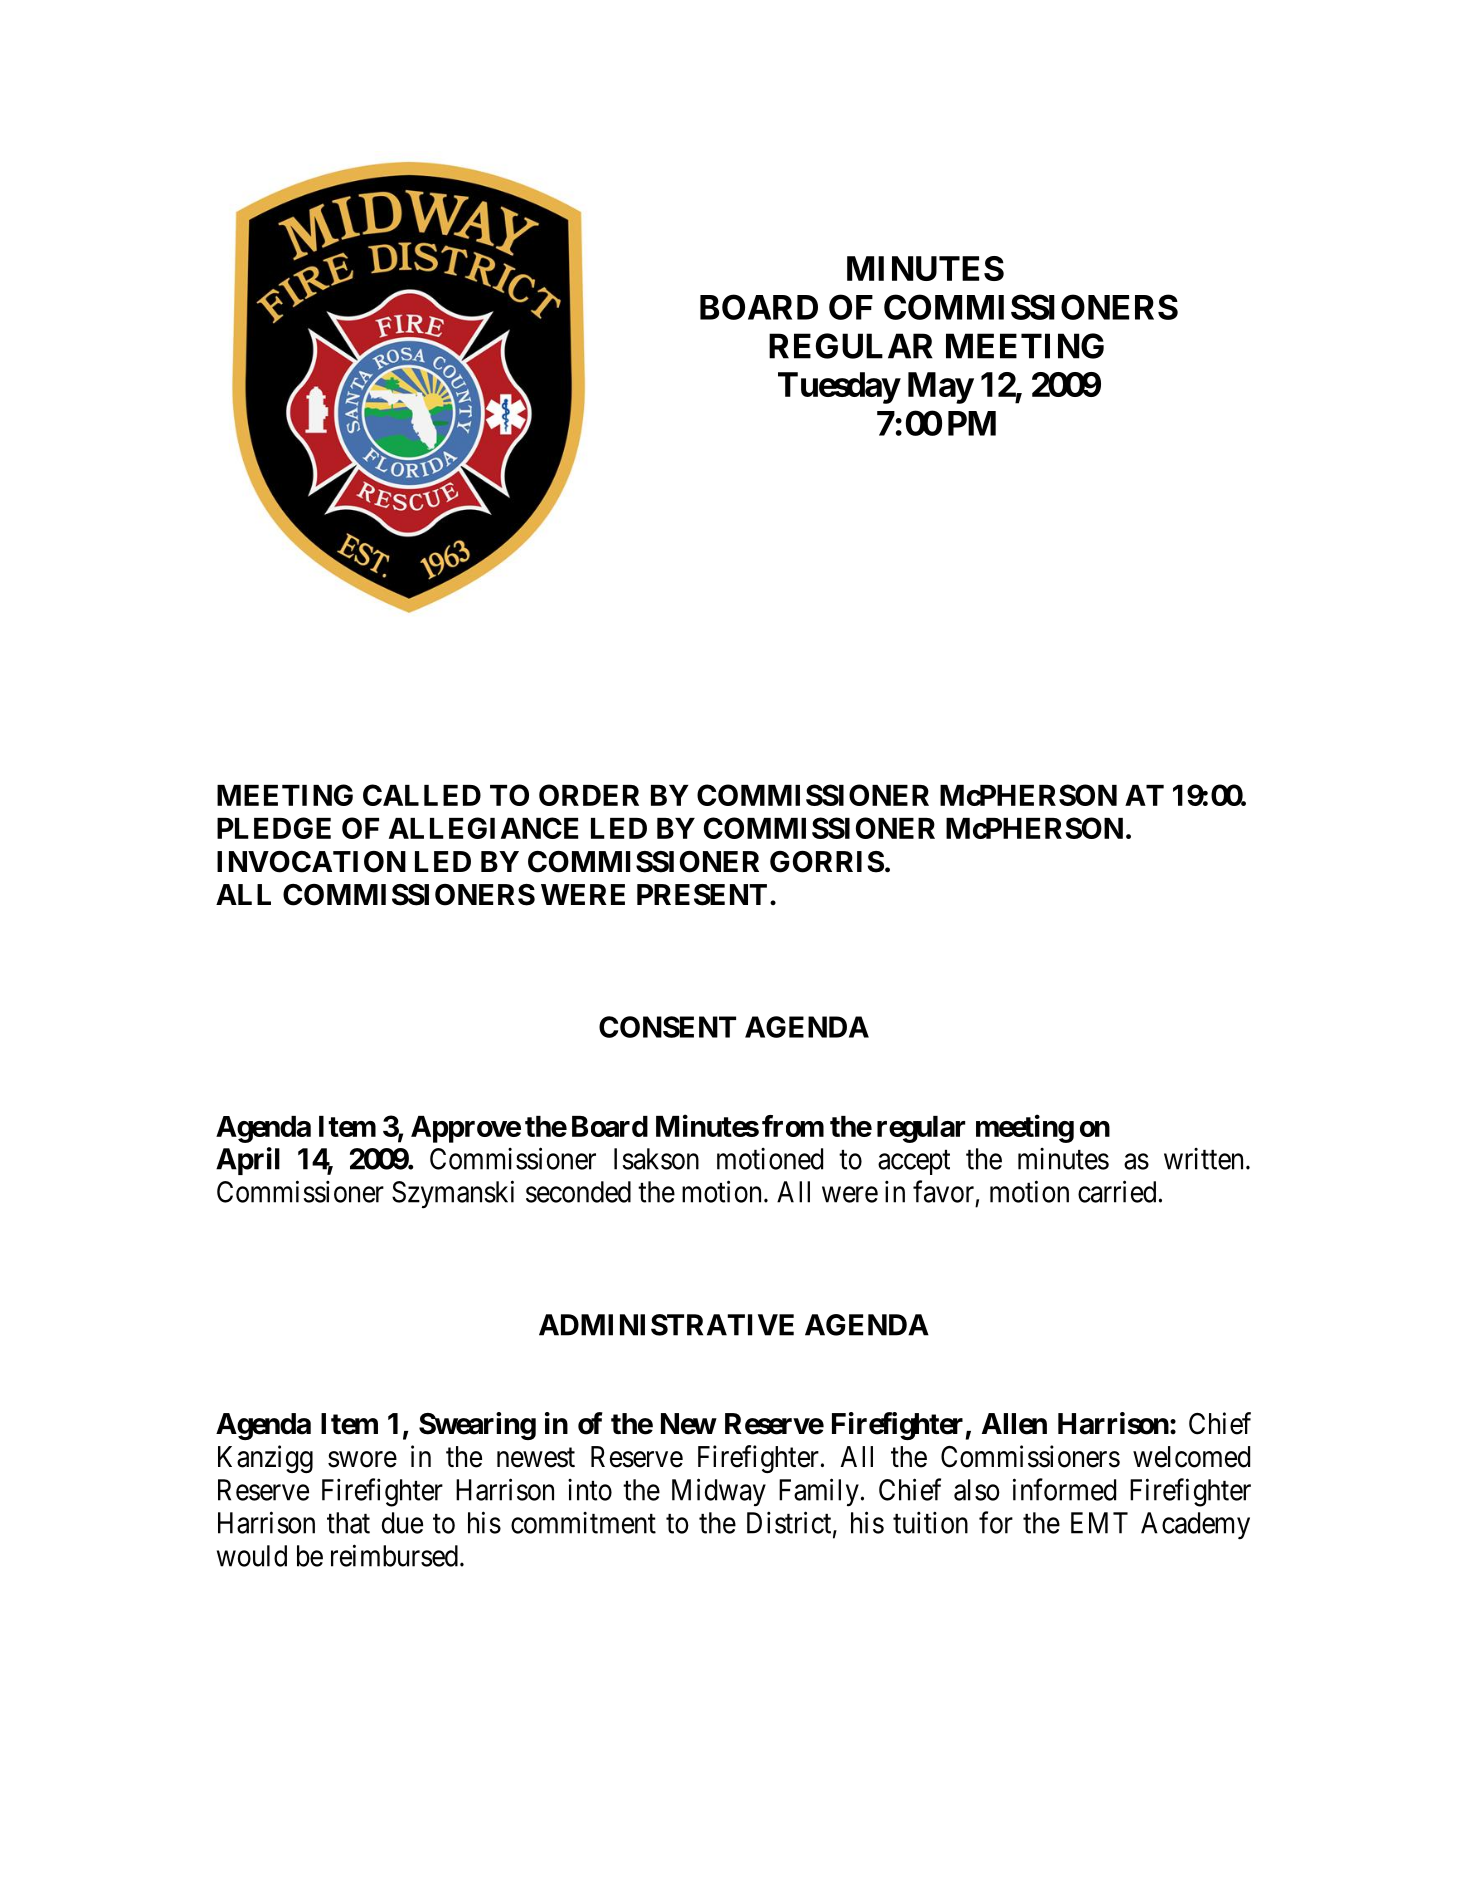  What do you see at coordinates (702, 895) in the screenshot?
I see `PRESENT` at bounding box center [702, 895].
